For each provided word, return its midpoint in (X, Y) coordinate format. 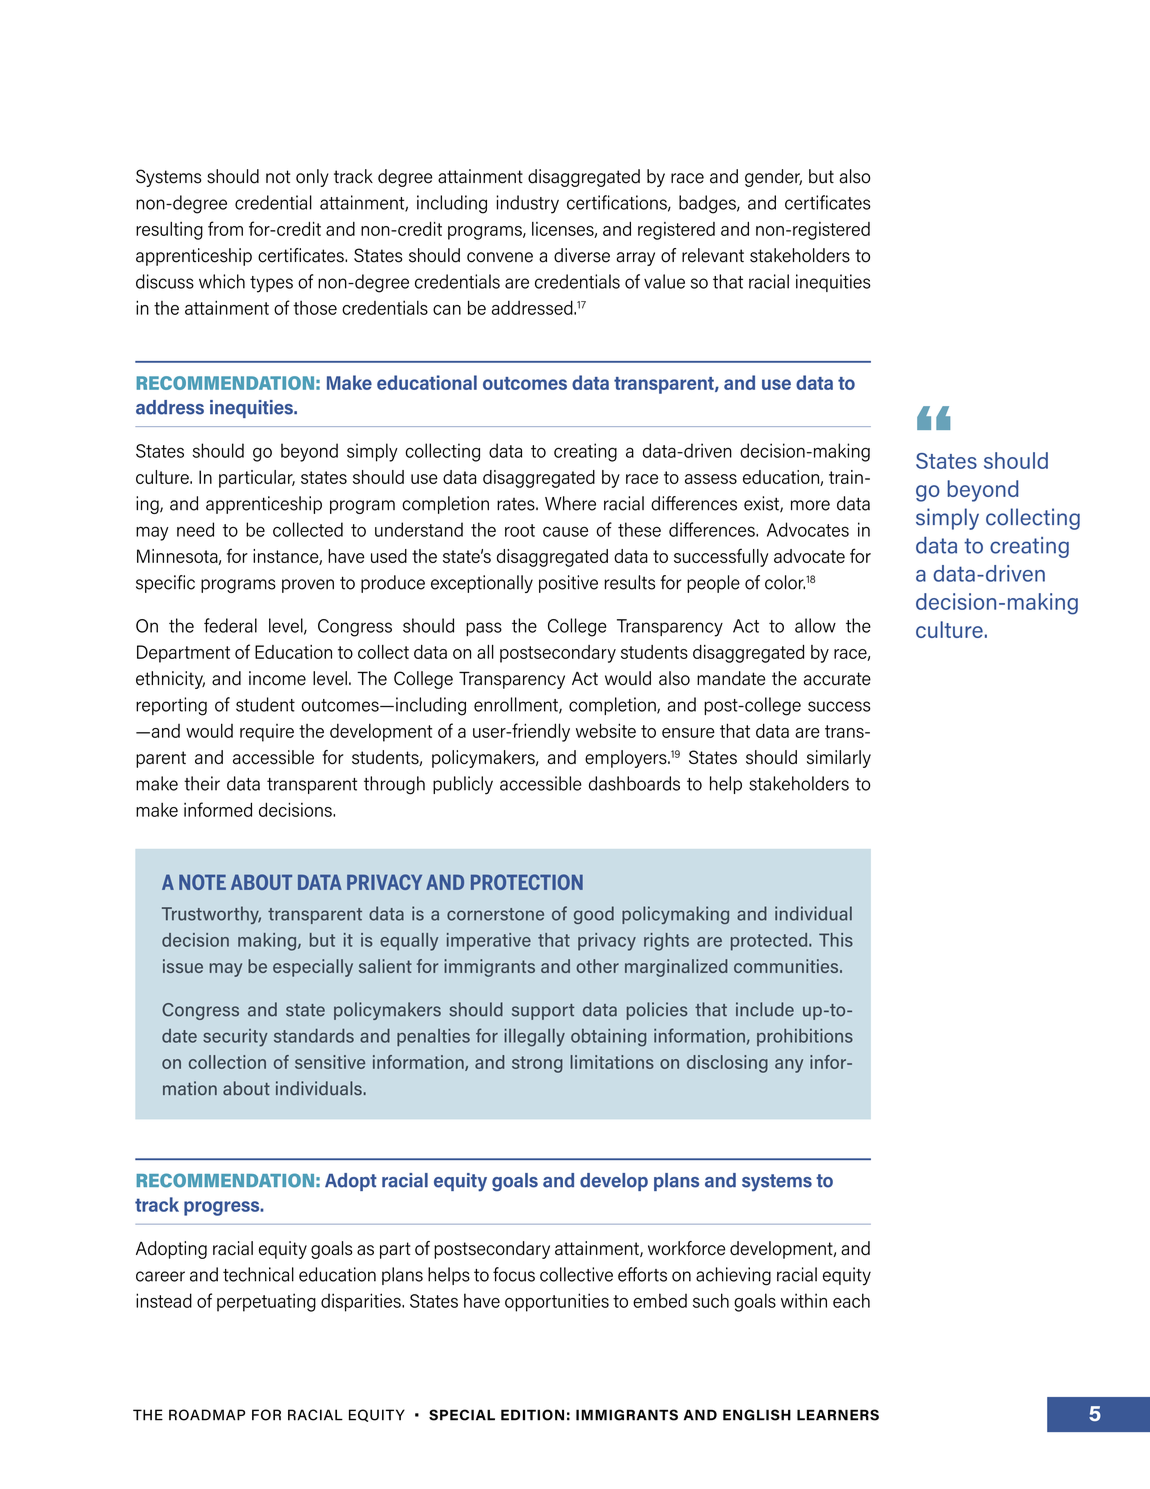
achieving (733, 1276)
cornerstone (495, 914)
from (225, 228)
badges (708, 204)
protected (770, 942)
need (195, 529)
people (713, 584)
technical (258, 1274)
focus (514, 1274)
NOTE (202, 882)
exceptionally (482, 584)
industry (528, 204)
